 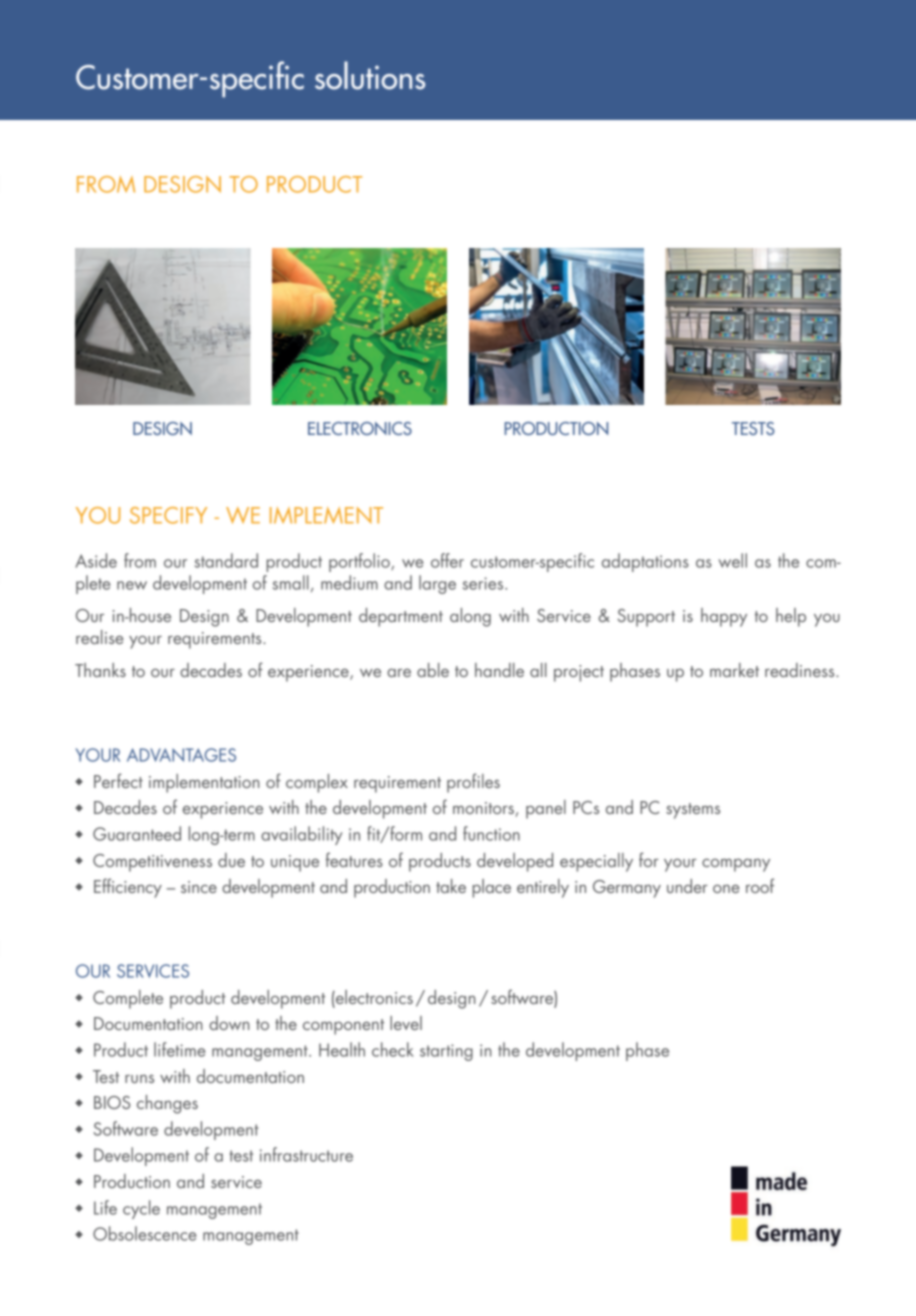 What do you see at coordinates (141, 1209) in the document?
I see `cycle` at bounding box center [141, 1209].
